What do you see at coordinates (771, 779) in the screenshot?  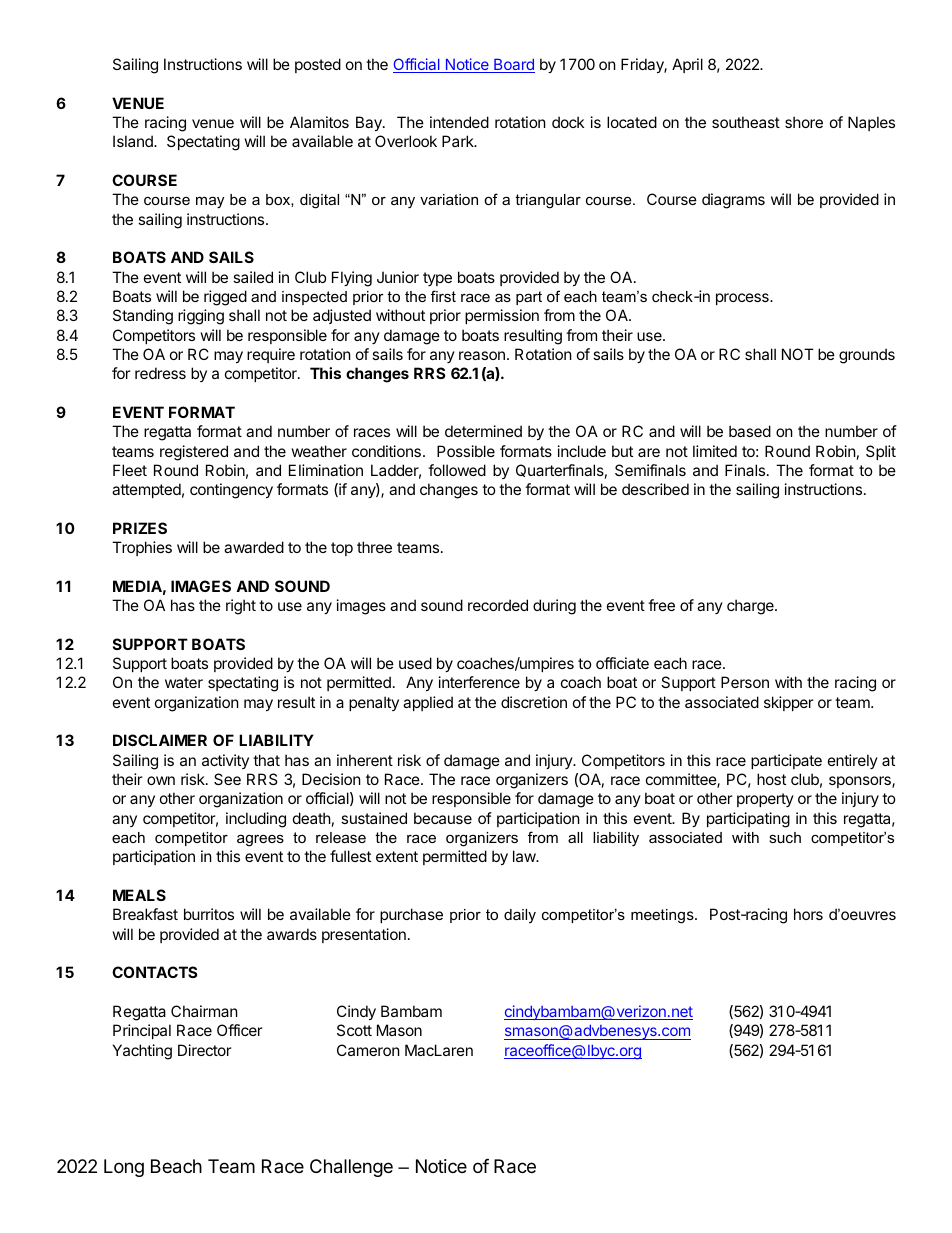 I see `host` at bounding box center [771, 779].
